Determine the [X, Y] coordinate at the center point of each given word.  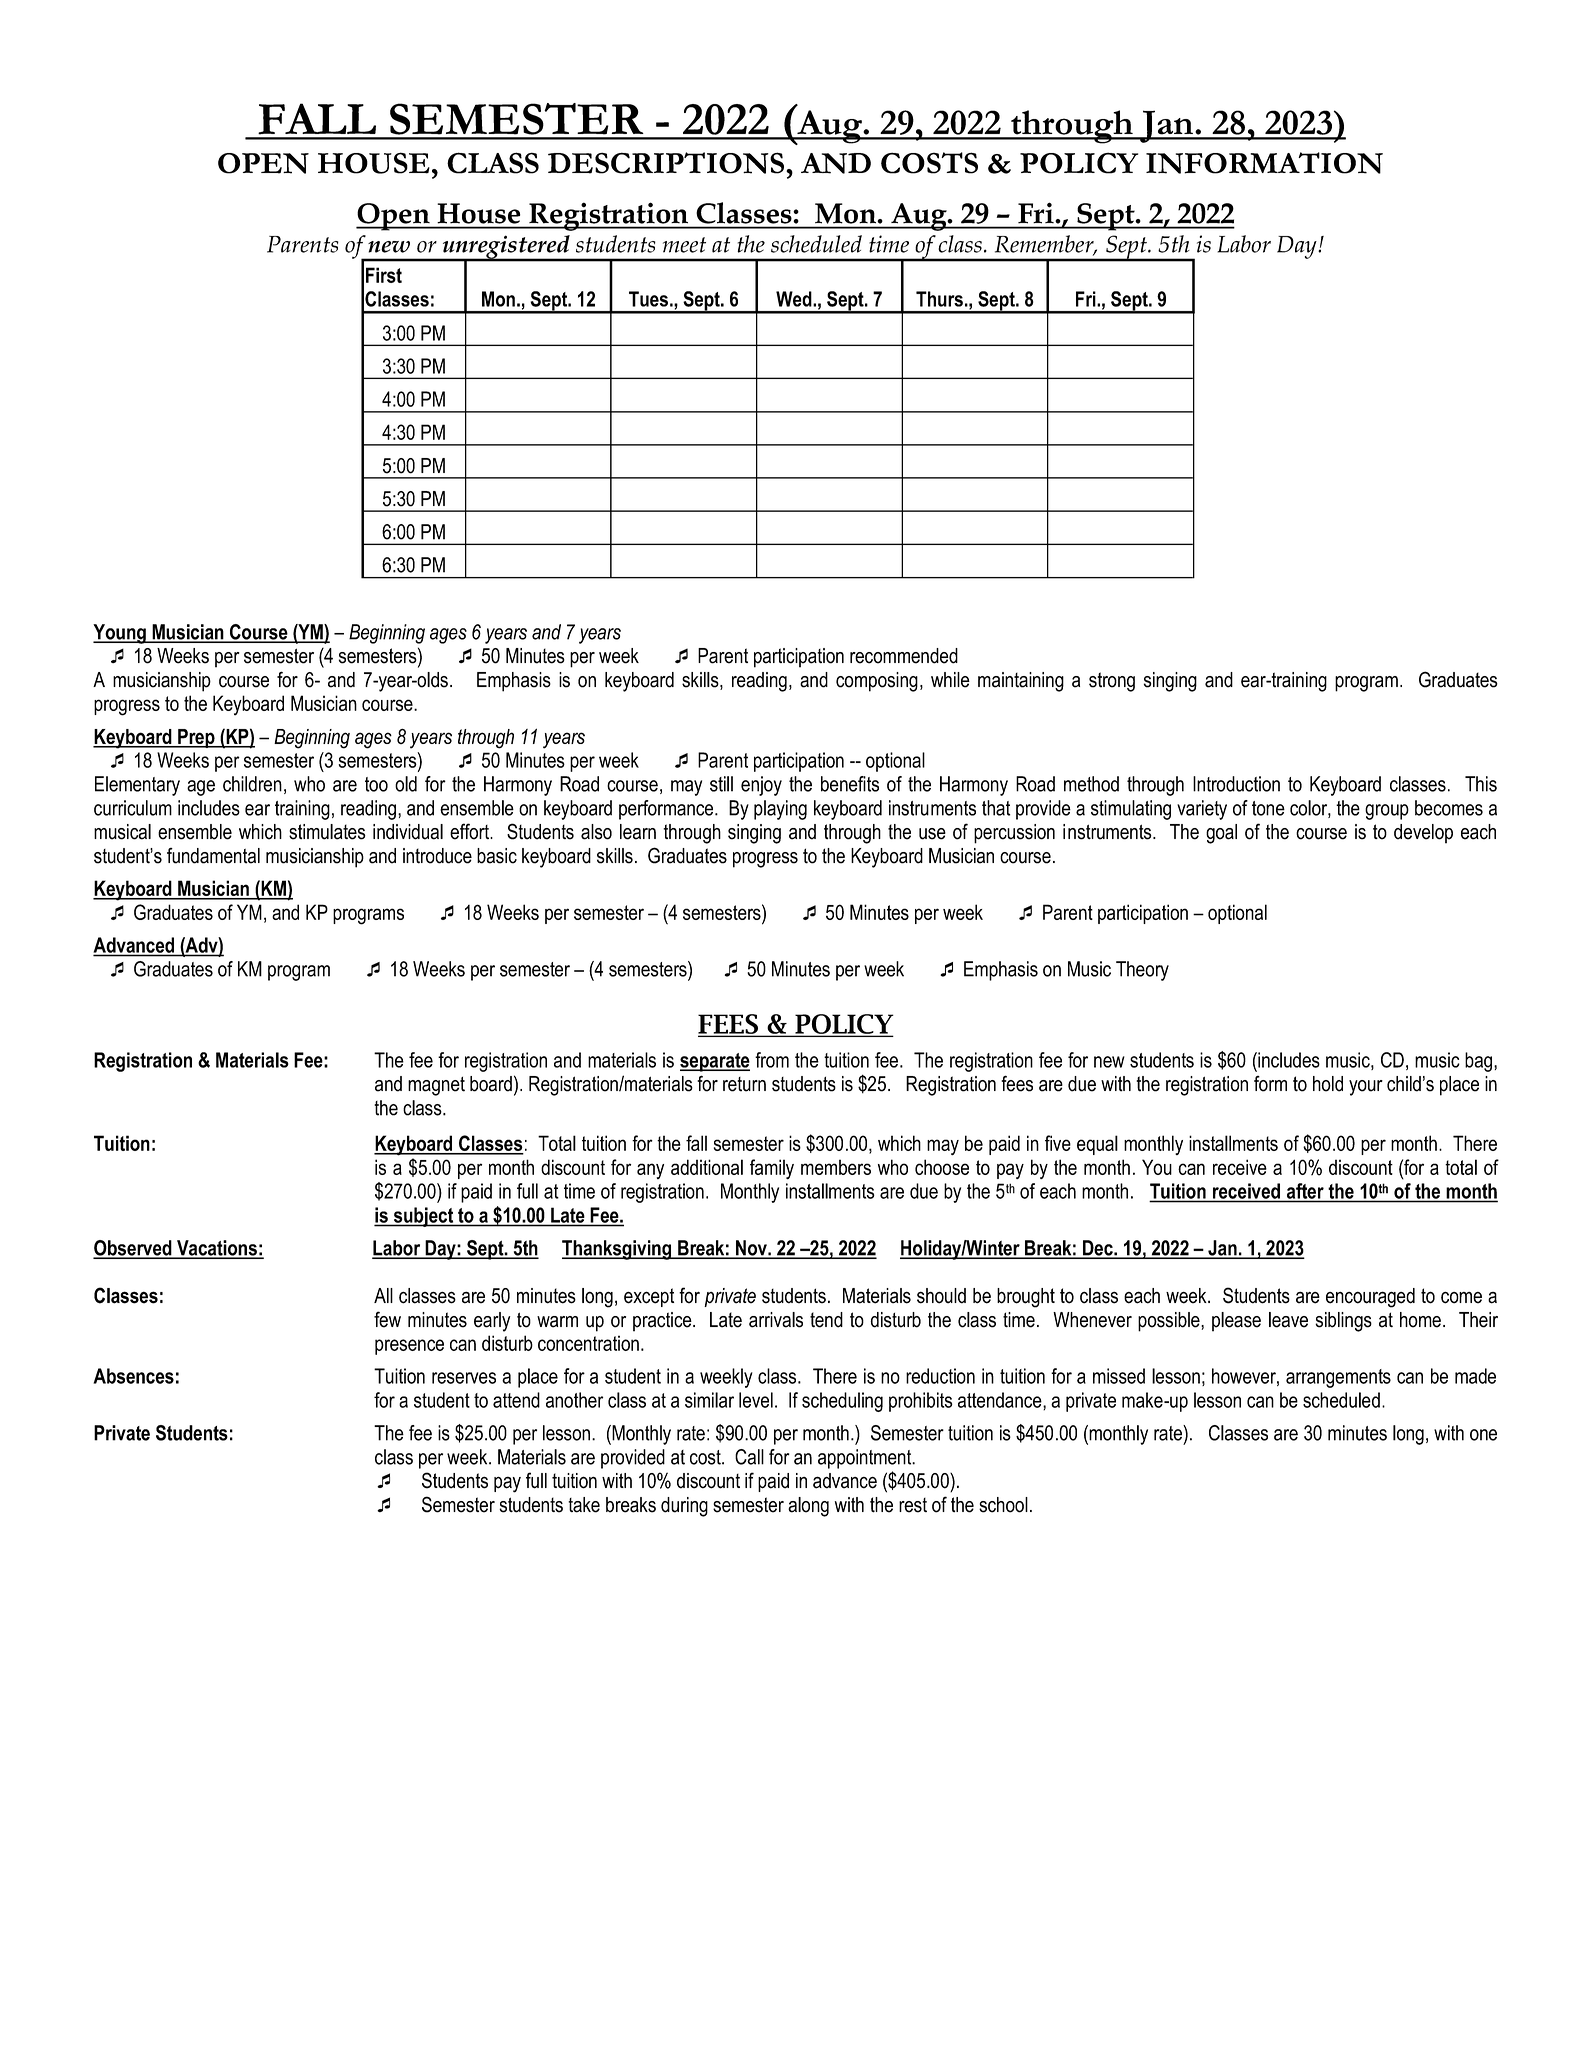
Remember [1045, 245]
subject [423, 1217]
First [384, 275]
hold [1328, 1084]
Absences [133, 1376]
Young [120, 634]
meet [684, 245]
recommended [904, 656]
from [772, 1060]
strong [1112, 682]
